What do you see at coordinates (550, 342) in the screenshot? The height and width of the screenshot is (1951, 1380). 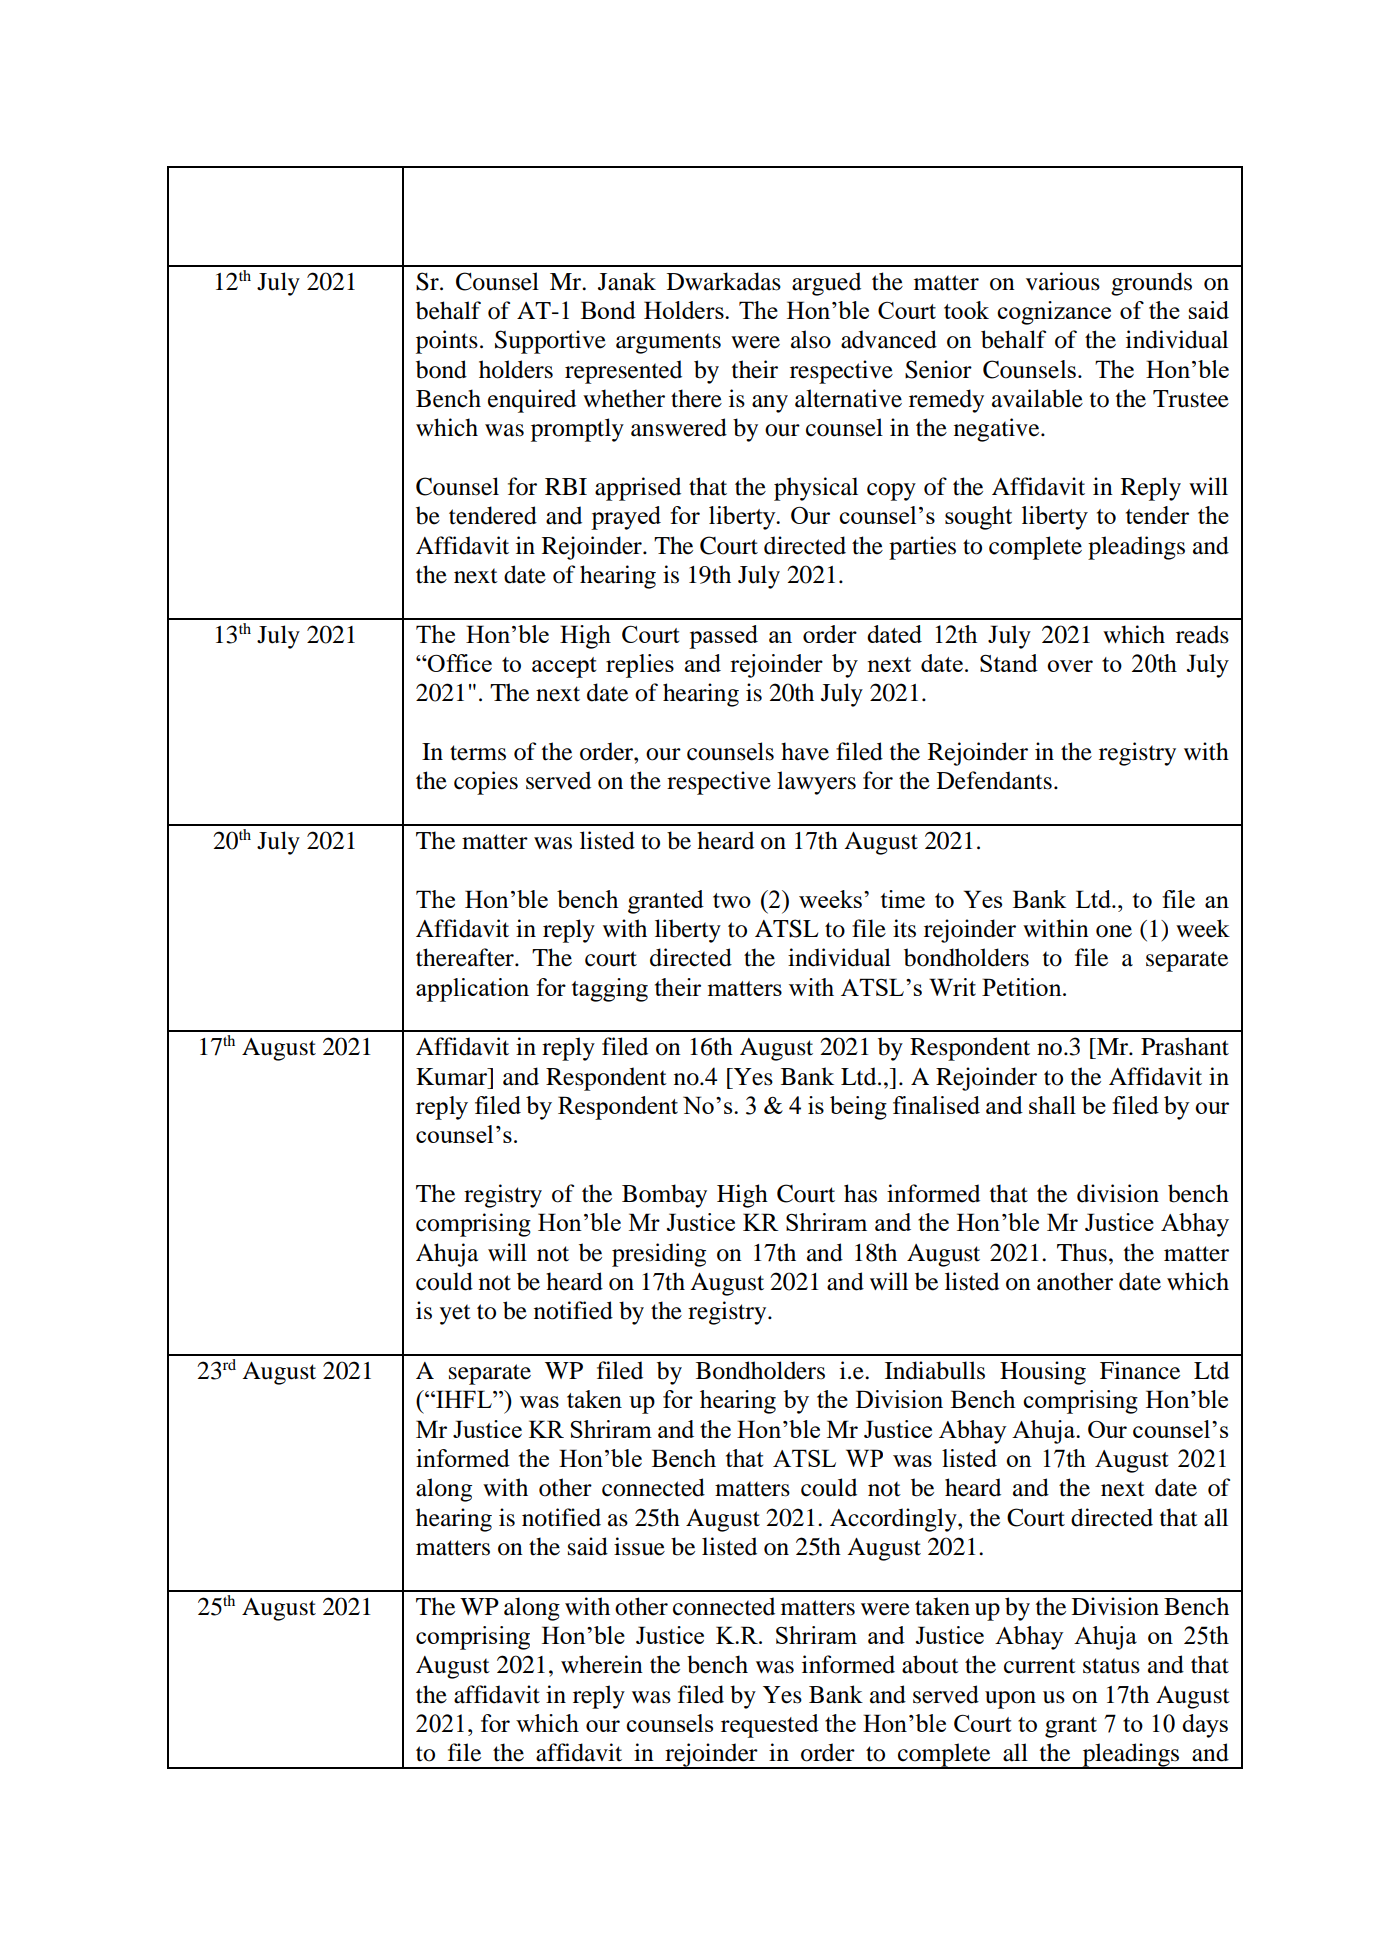 I see `Supportive` at bounding box center [550, 342].
